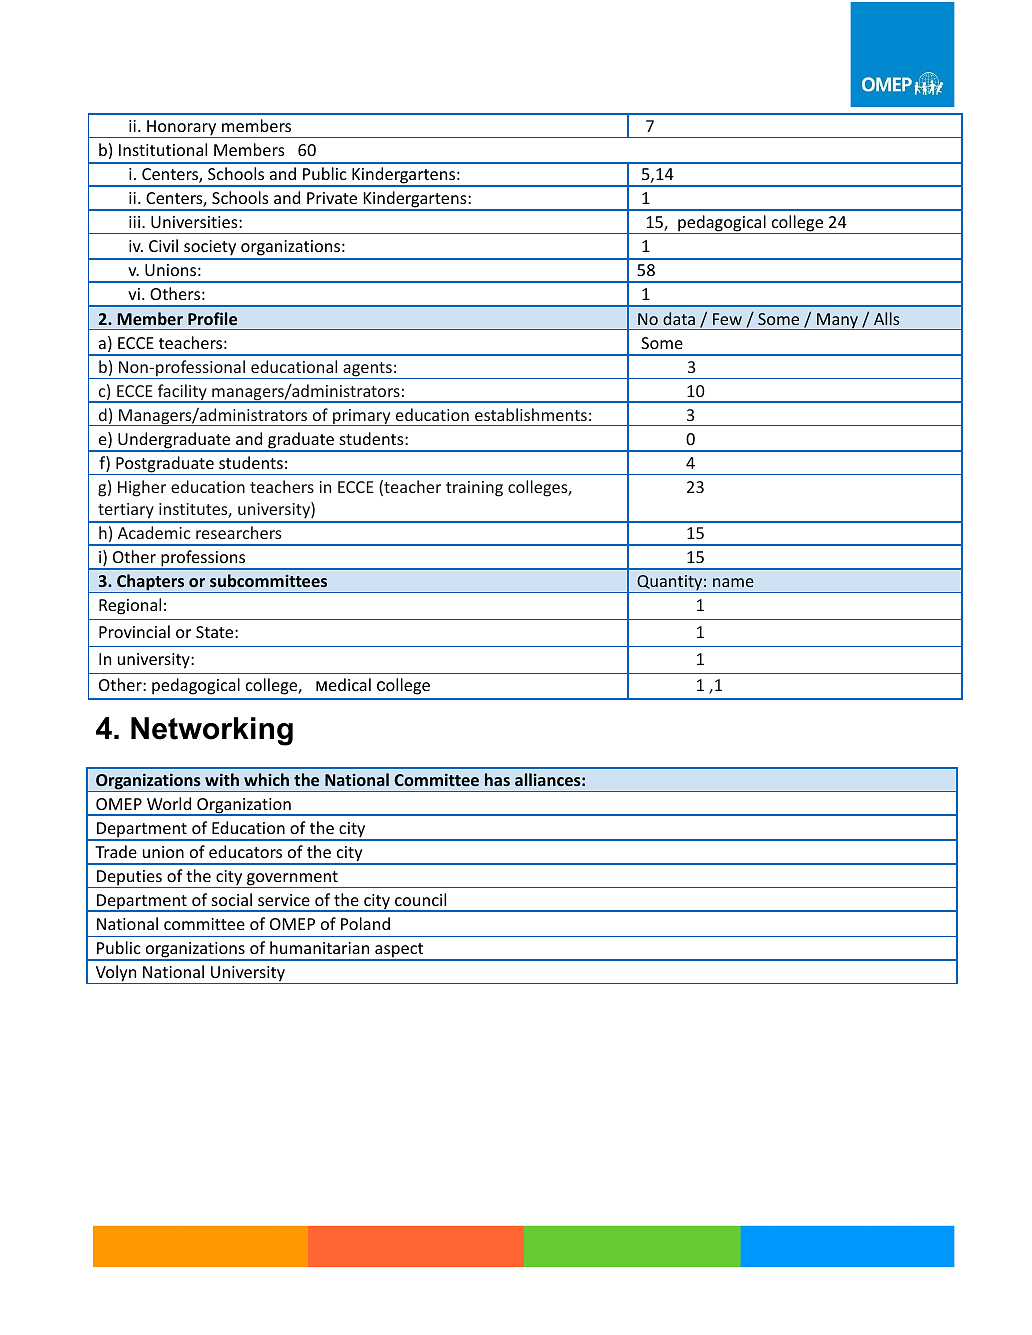 The image size is (1032, 1335). Describe the element at coordinates (182, 393) in the screenshot. I see `facility` at that location.
